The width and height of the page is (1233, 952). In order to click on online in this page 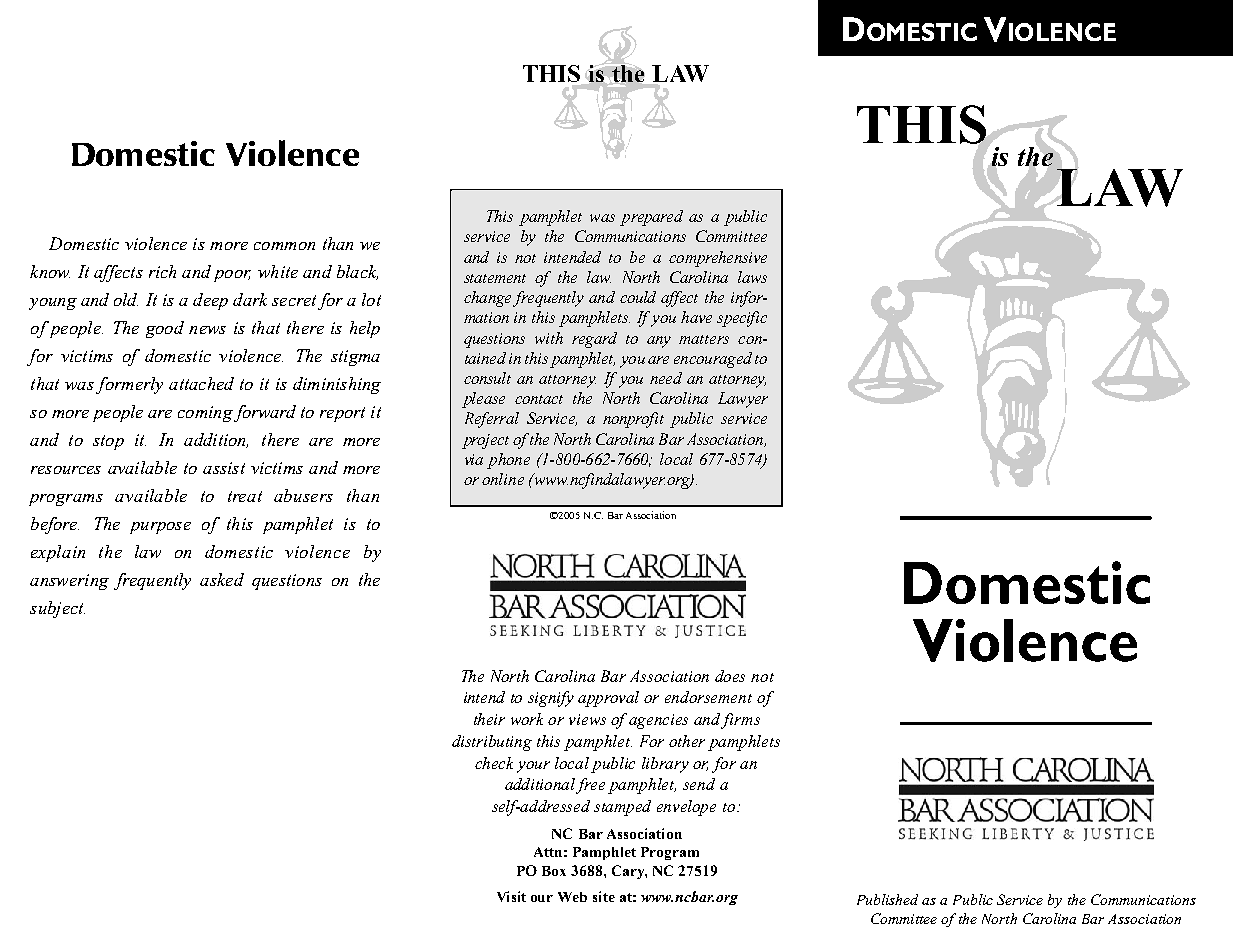, I will do `click(503, 479)`.
